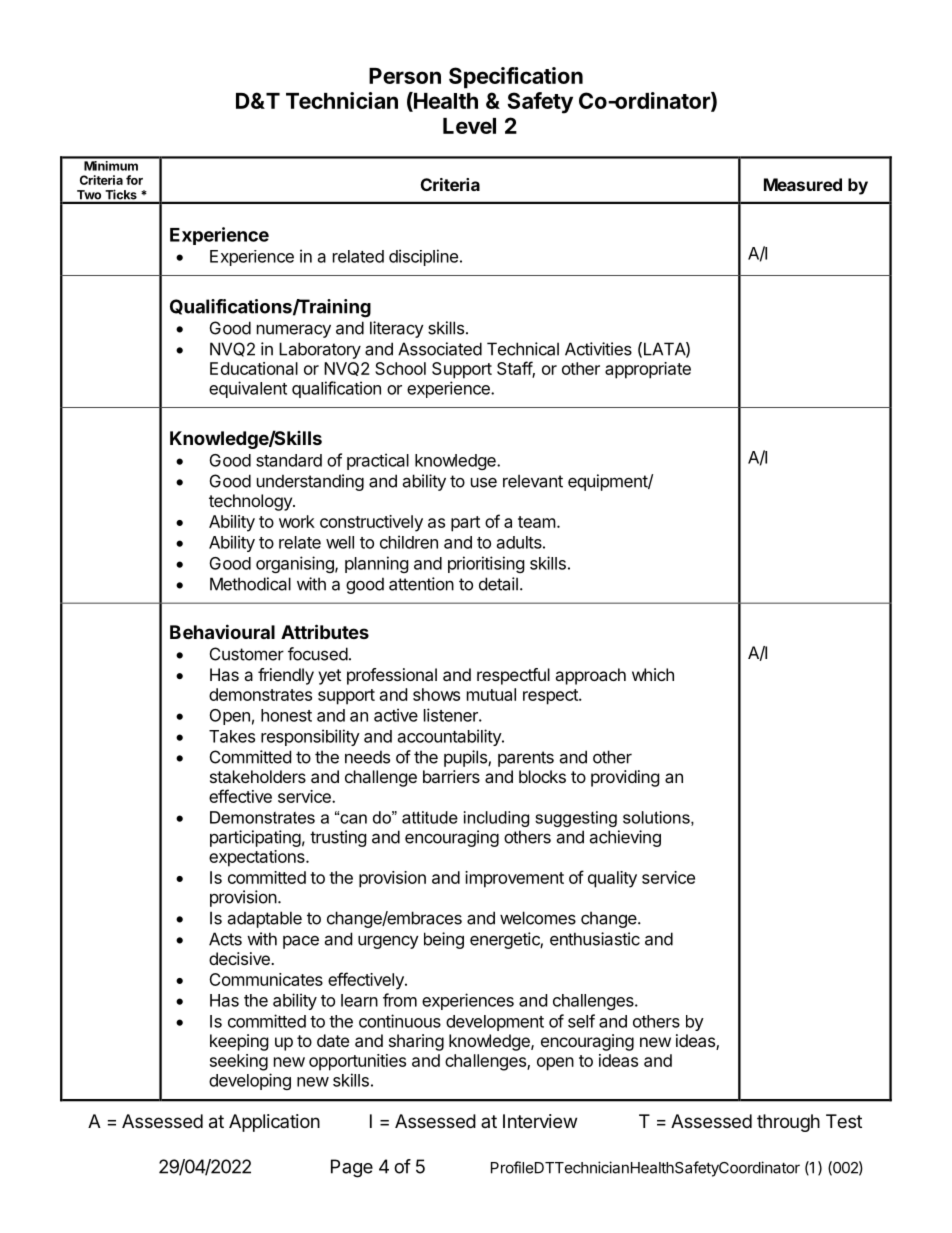 This image has width=952, height=1233. I want to click on Level, so click(469, 126).
